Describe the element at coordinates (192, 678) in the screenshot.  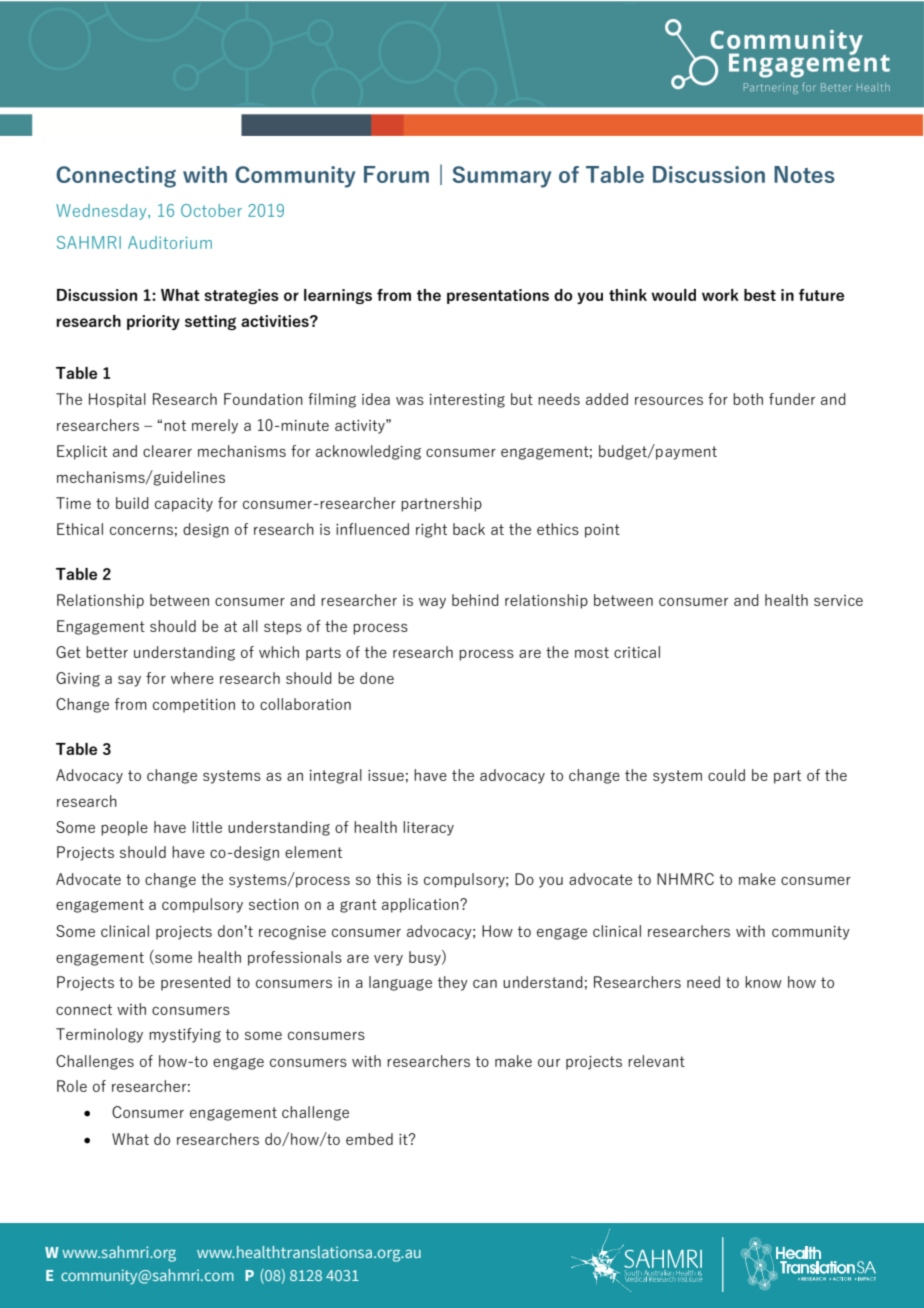
I see `where` at that location.
